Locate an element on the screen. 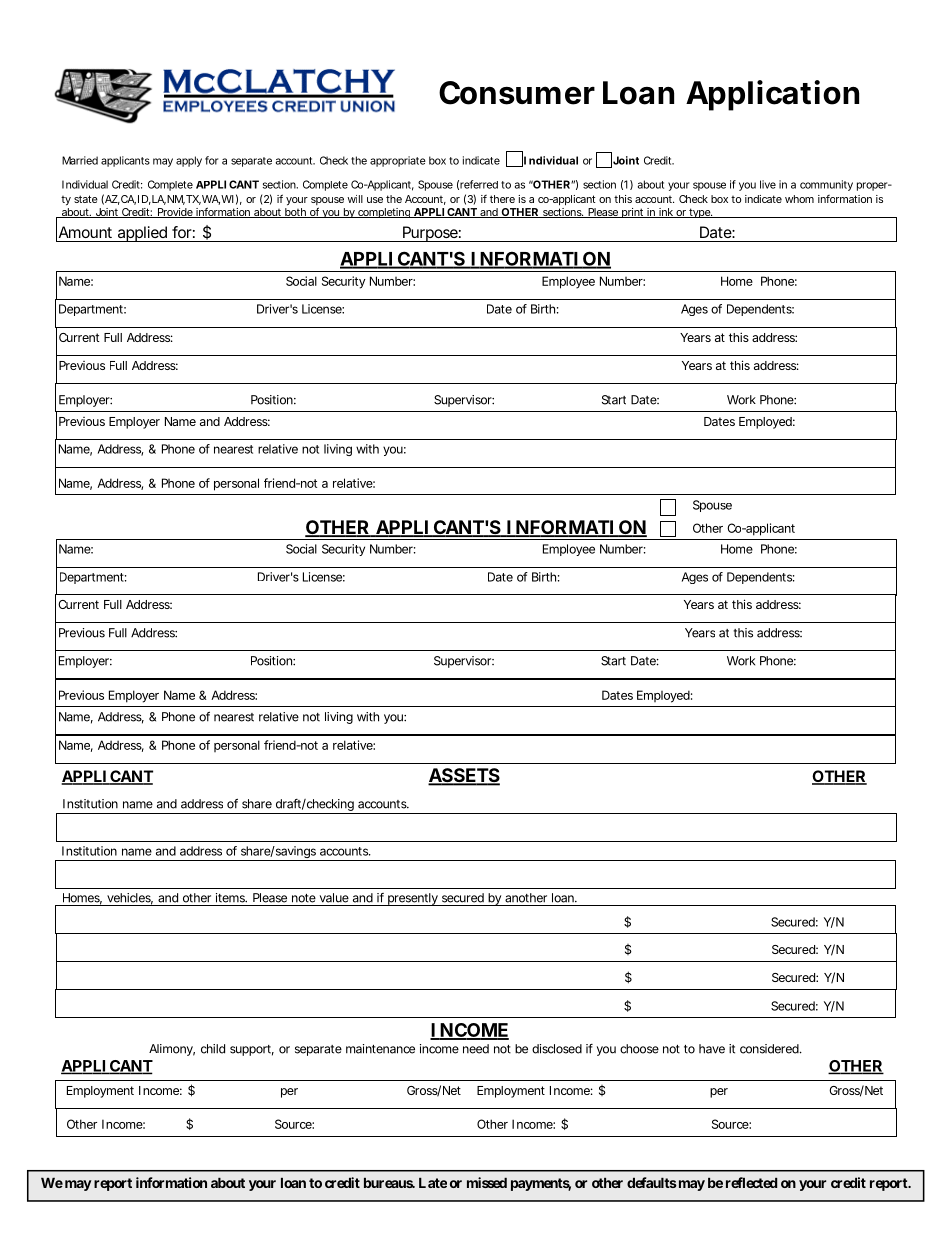 This screenshot has height=1233, width=952. Late is located at coordinates (433, 1183).
